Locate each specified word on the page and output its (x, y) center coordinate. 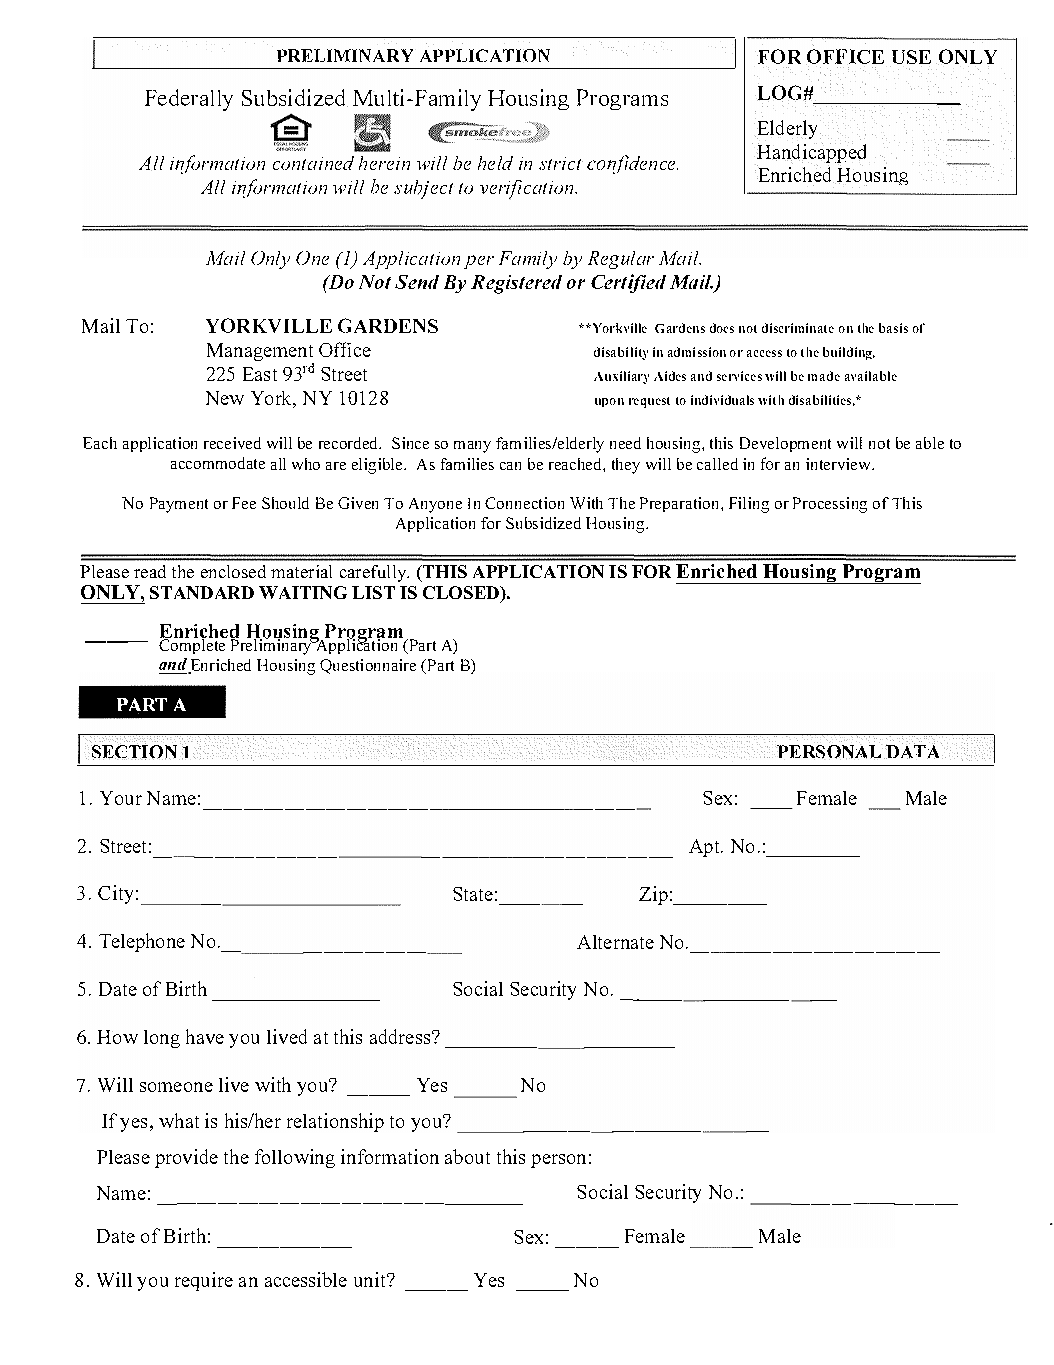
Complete (193, 645)
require (204, 1281)
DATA (914, 751)
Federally (189, 100)
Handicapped (811, 154)
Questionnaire (368, 666)
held (495, 163)
